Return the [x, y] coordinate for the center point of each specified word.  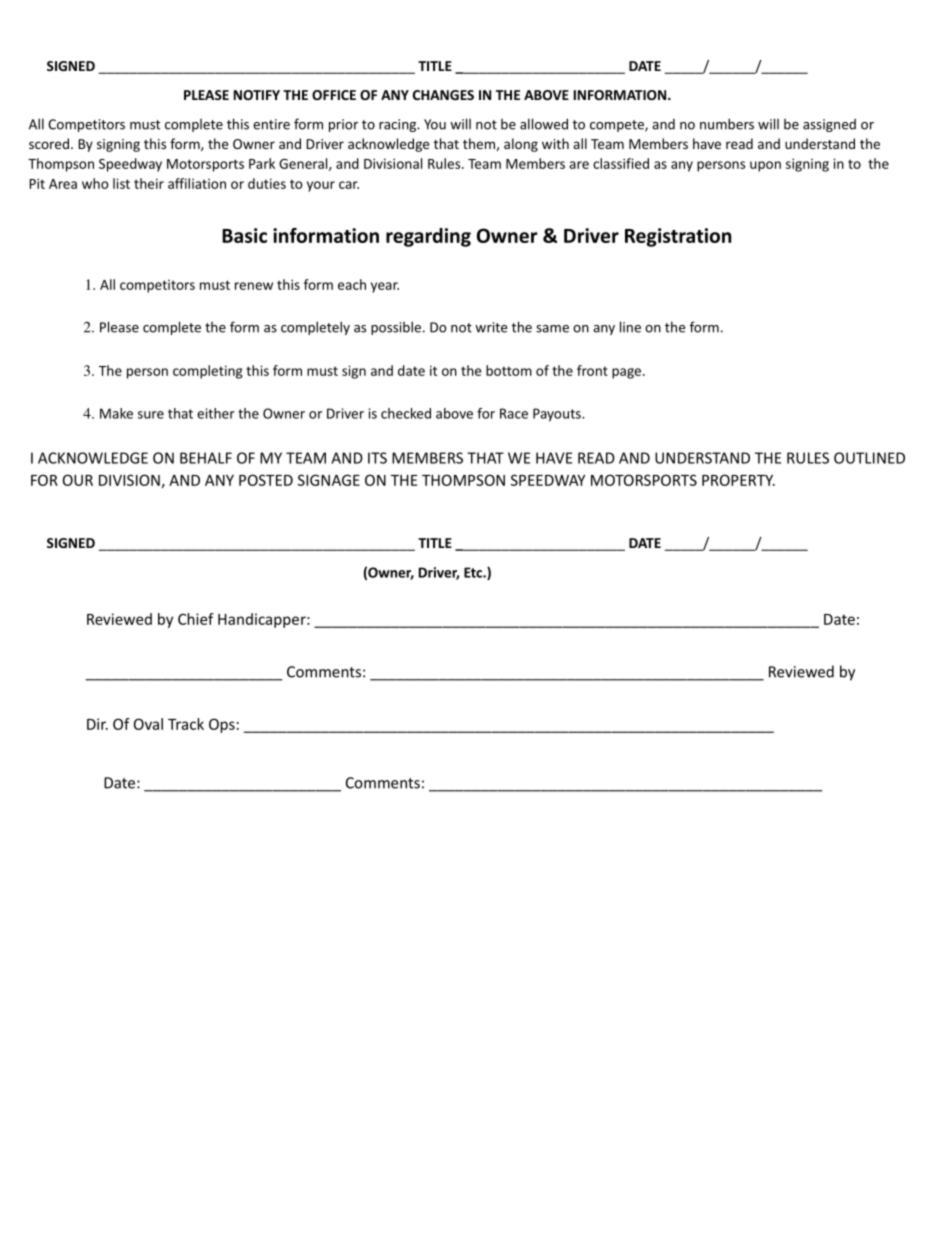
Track [186, 724]
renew [254, 286]
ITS [377, 458]
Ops [222, 725]
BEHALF [206, 458]
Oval [148, 724]
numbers [727, 124]
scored [49, 143]
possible [396, 328]
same [552, 329]
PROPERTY [738, 480]
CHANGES [443, 95]
